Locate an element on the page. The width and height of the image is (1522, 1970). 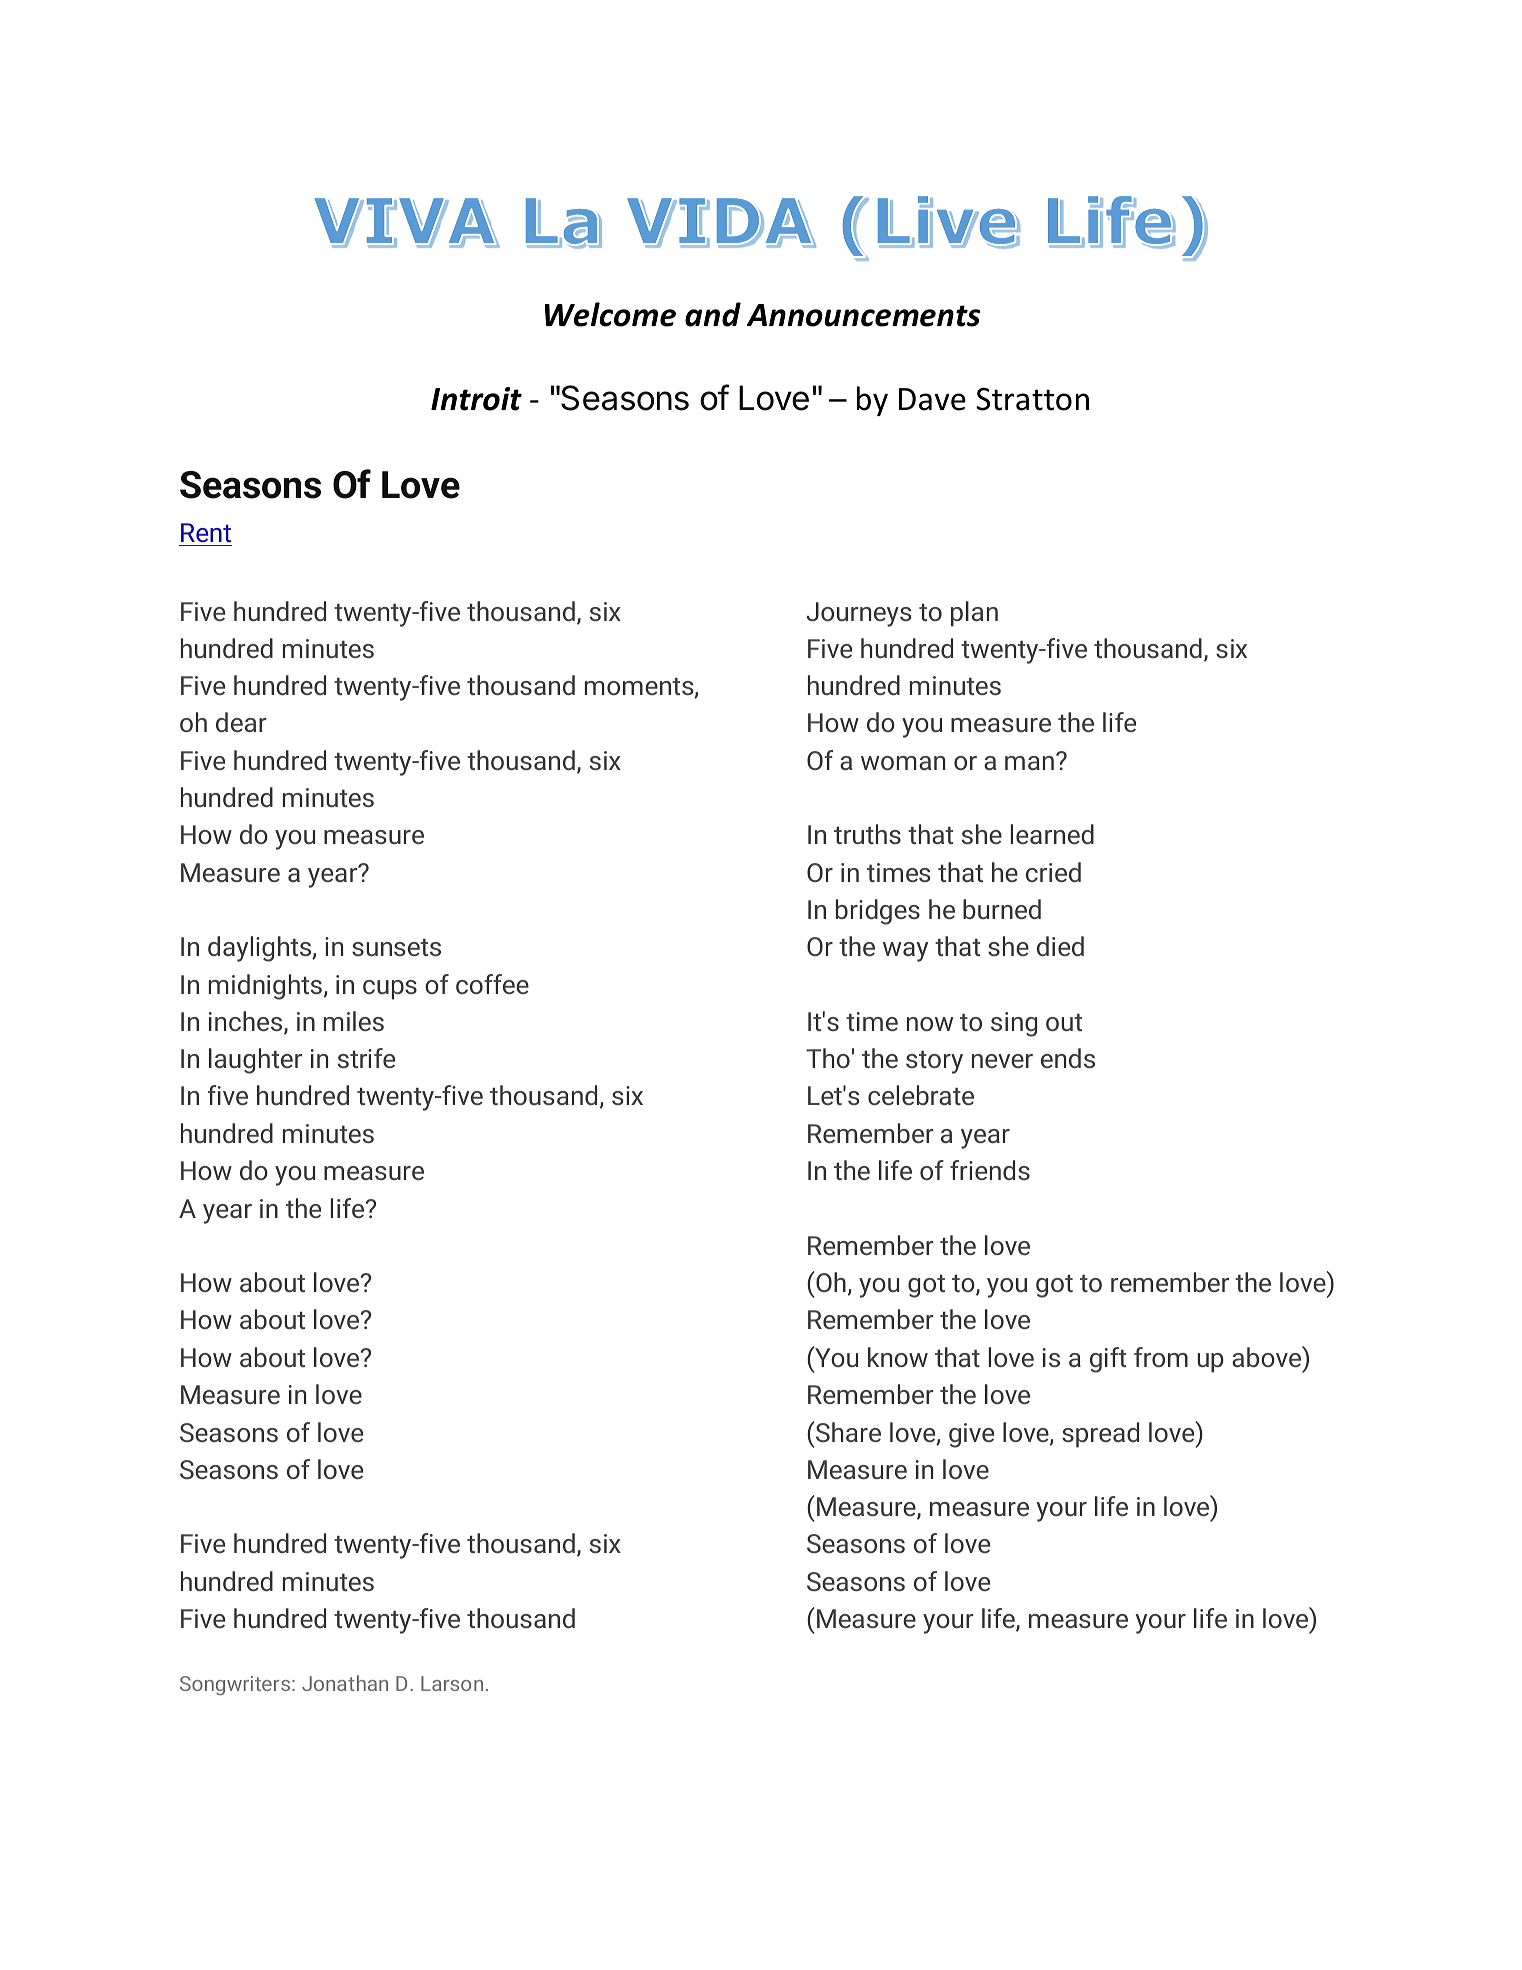
died is located at coordinates (1060, 946).
